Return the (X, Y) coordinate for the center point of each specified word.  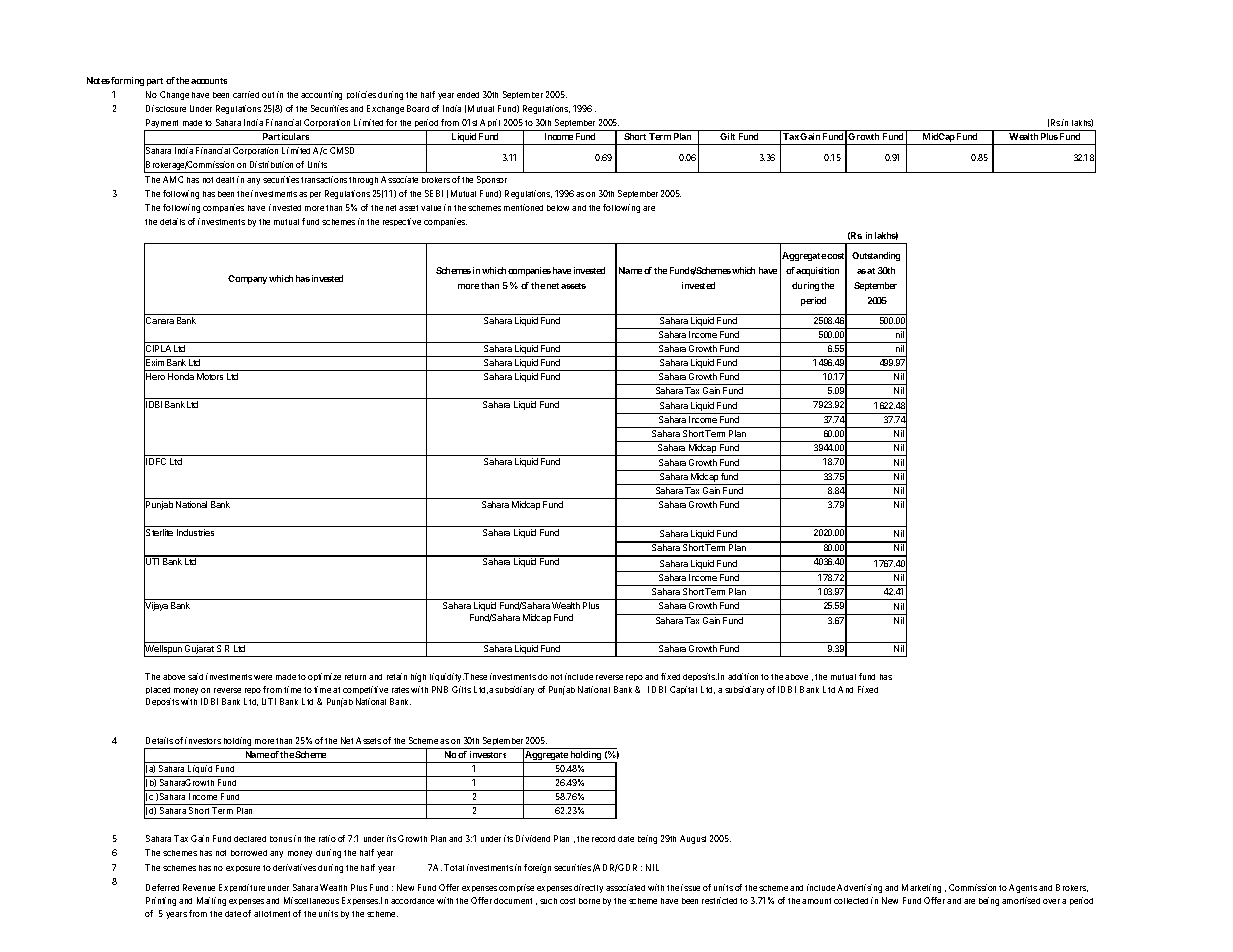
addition (743, 676)
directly (588, 888)
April (490, 123)
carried (246, 94)
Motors (210, 376)
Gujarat (199, 651)
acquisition (817, 271)
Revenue (199, 887)
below (558, 208)
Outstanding (876, 256)
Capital (683, 690)
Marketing (921, 888)
